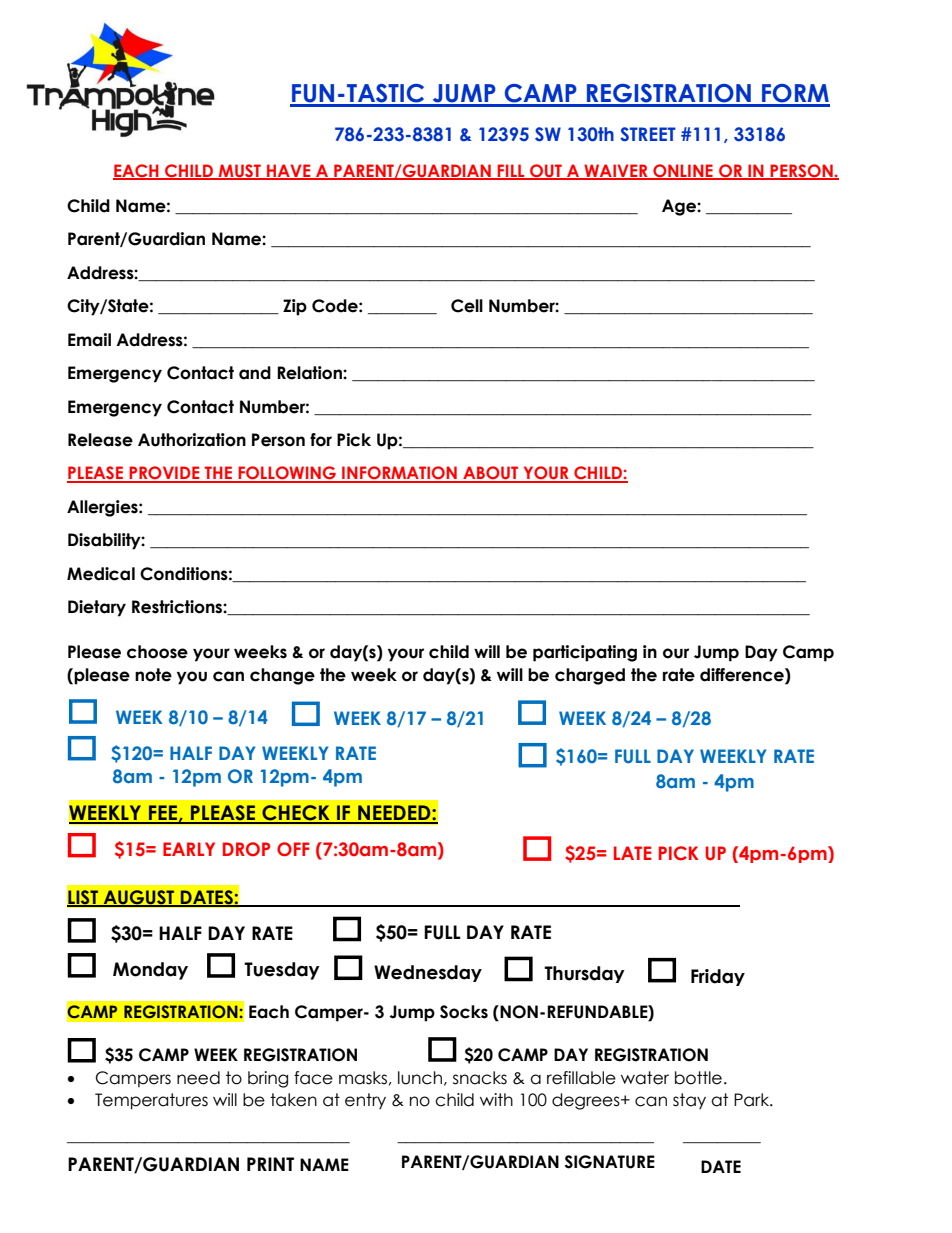 The height and width of the screenshot is (1233, 952). Describe the element at coordinates (632, 853) in the screenshot. I see `LATE` at that location.
